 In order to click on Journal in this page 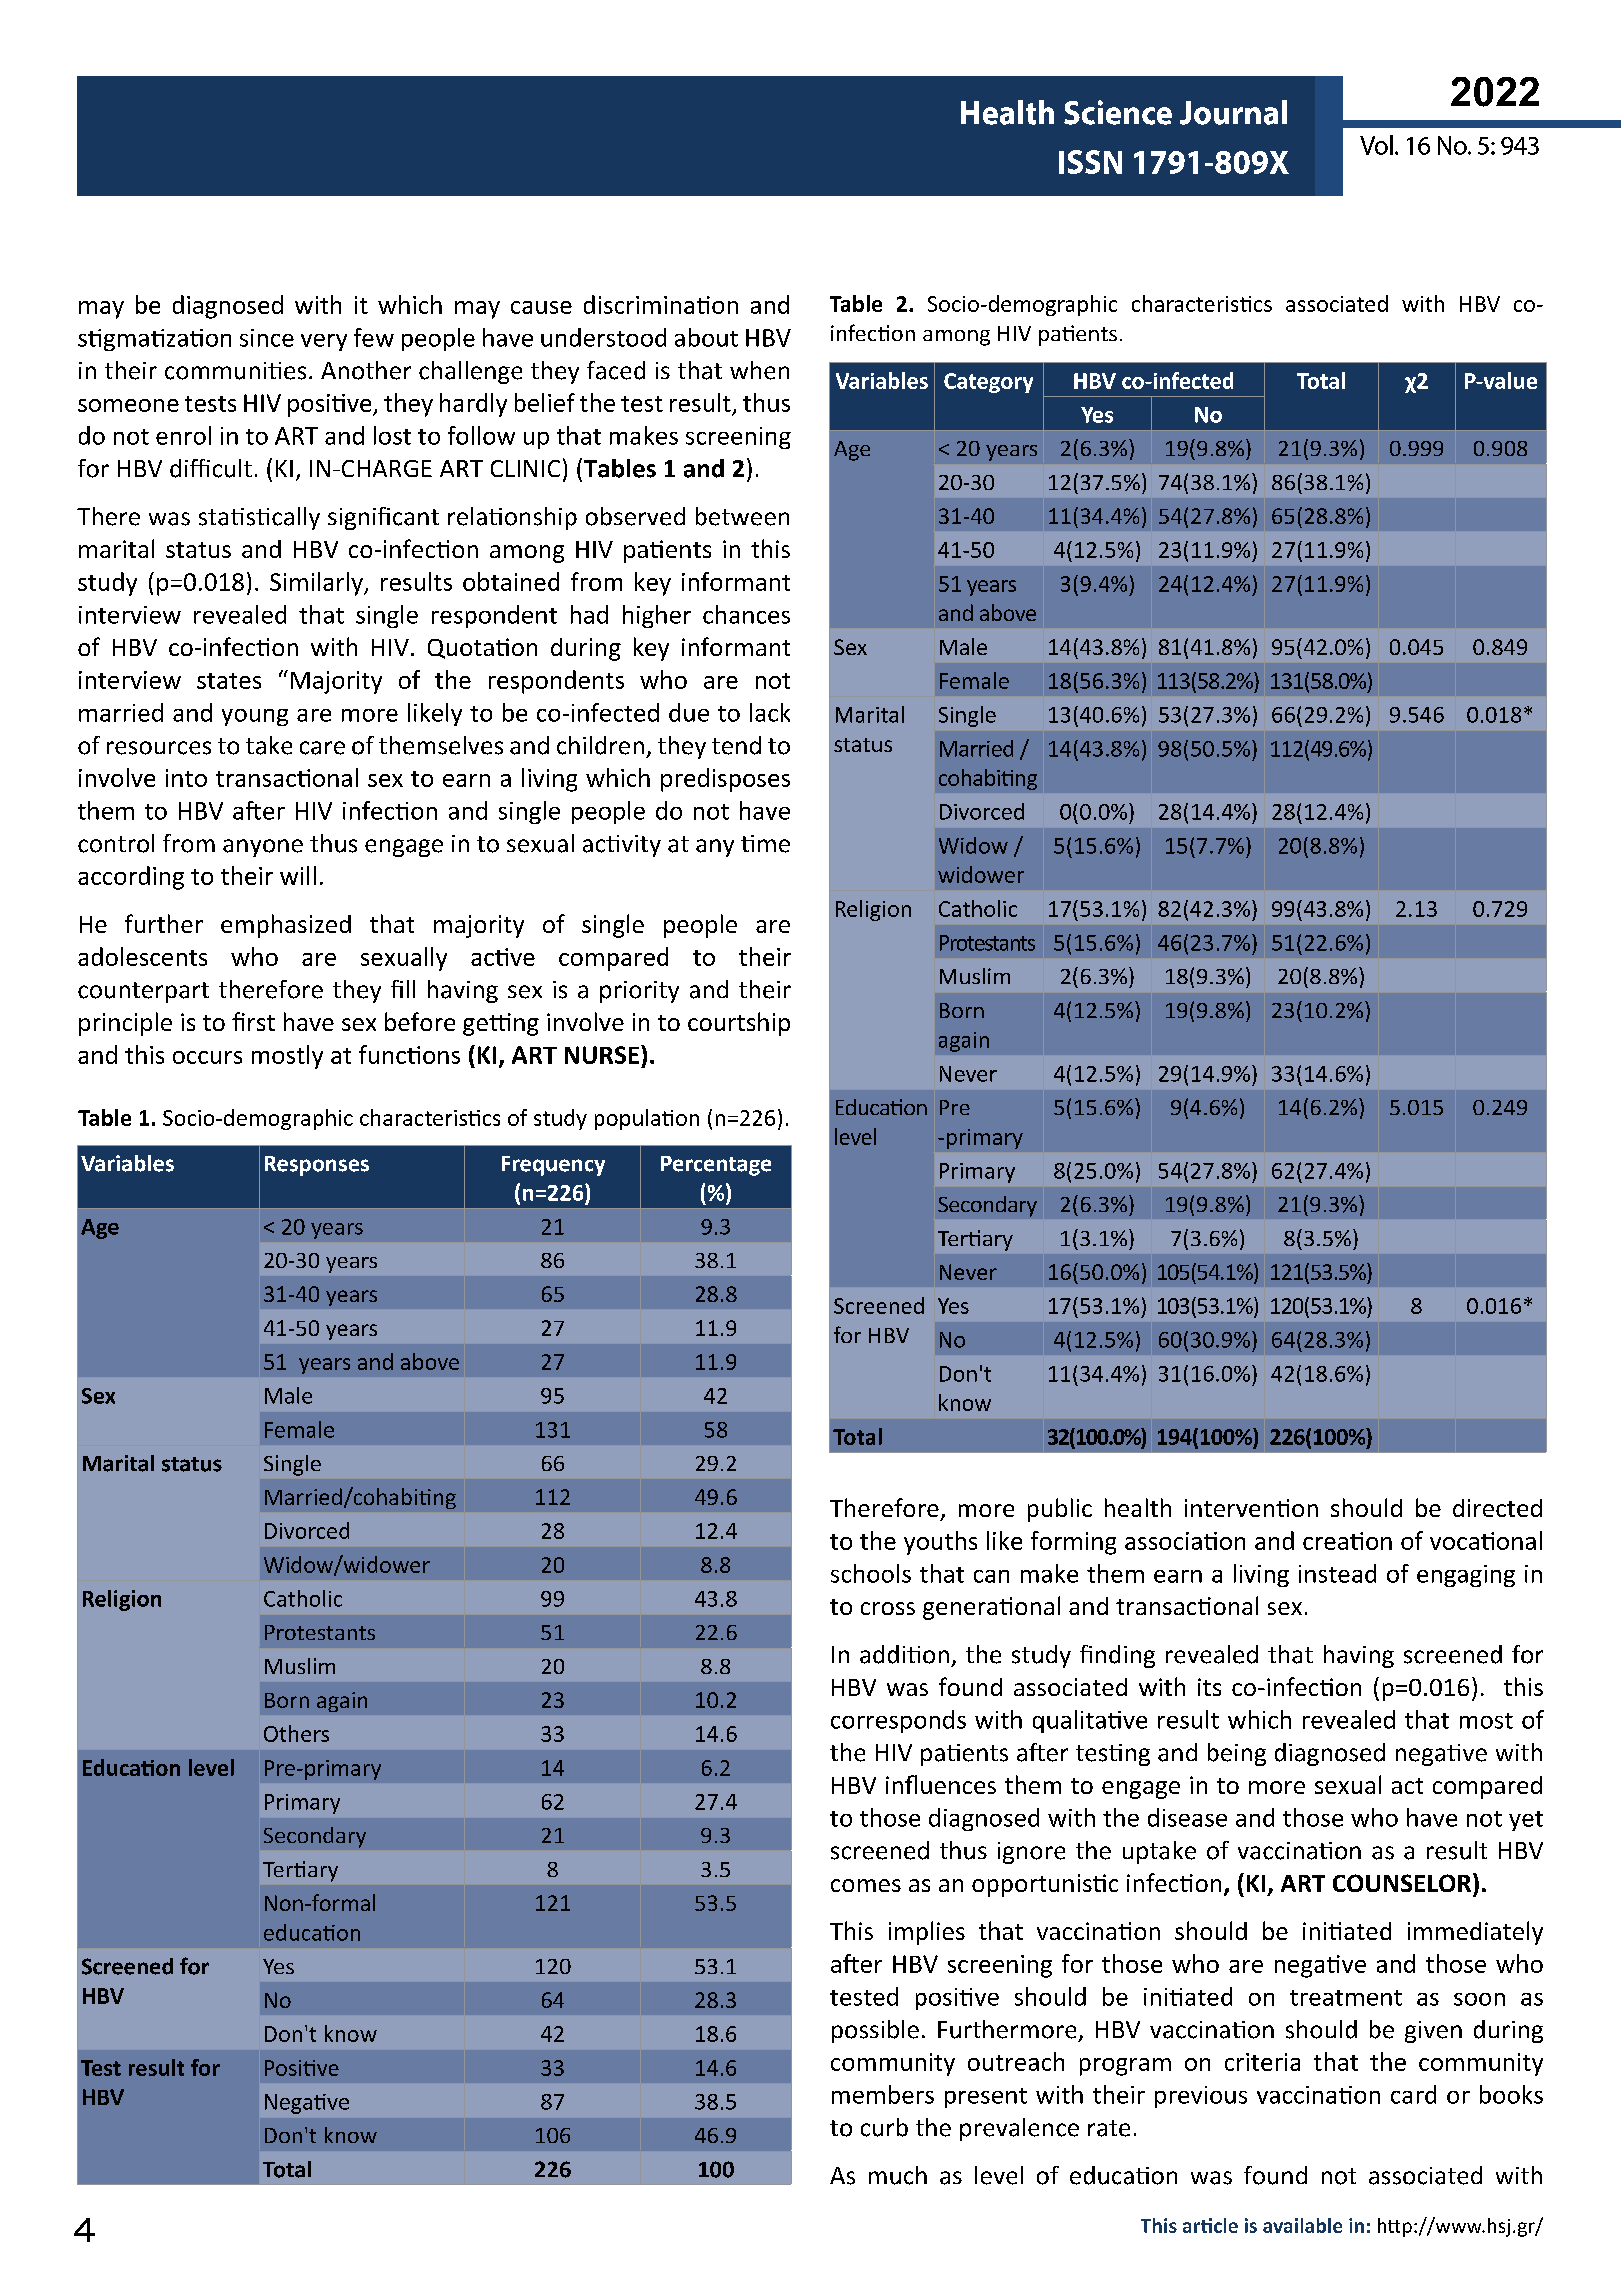, I will do `click(1233, 112)`.
